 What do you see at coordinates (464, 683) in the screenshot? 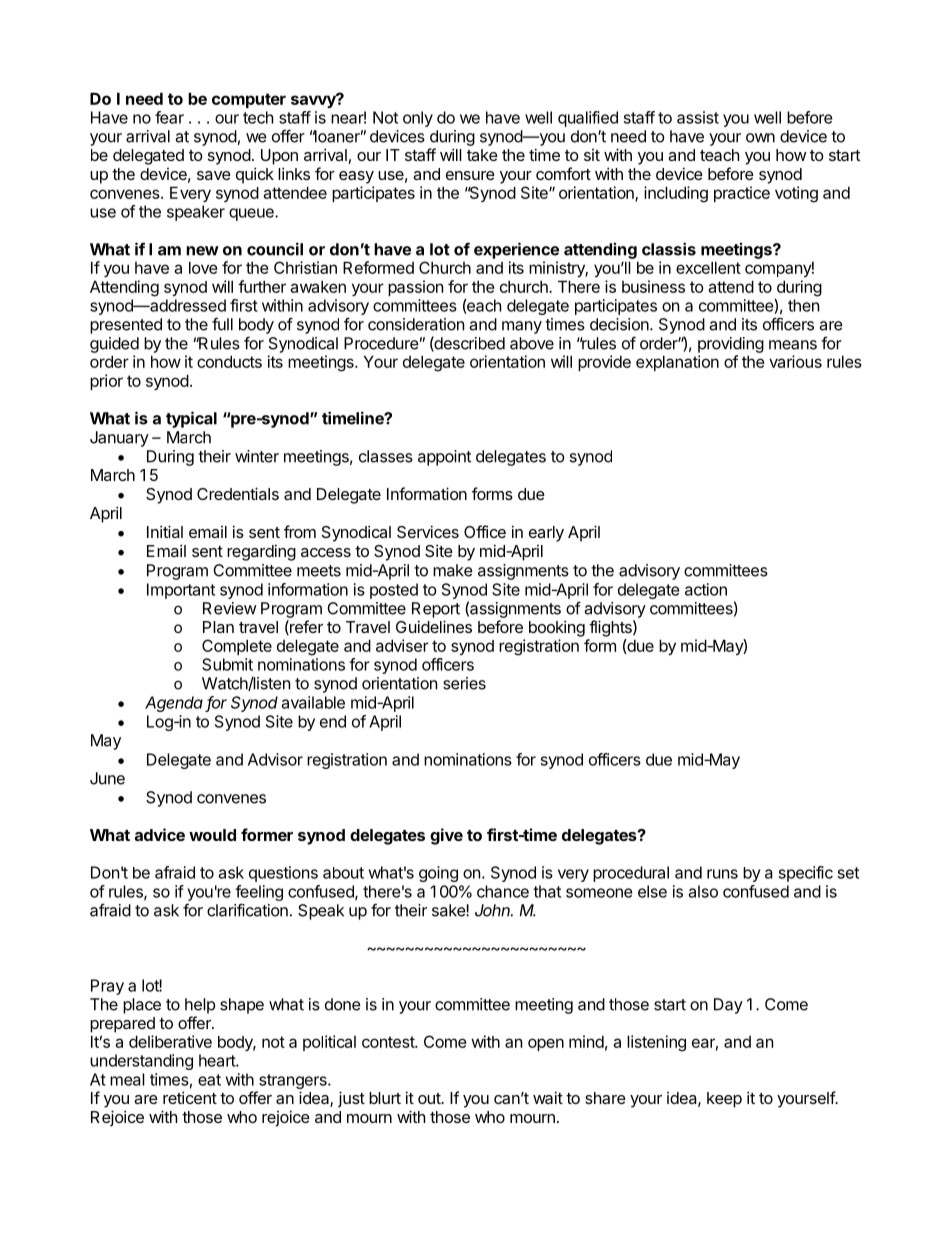
I see `series` at bounding box center [464, 683].
